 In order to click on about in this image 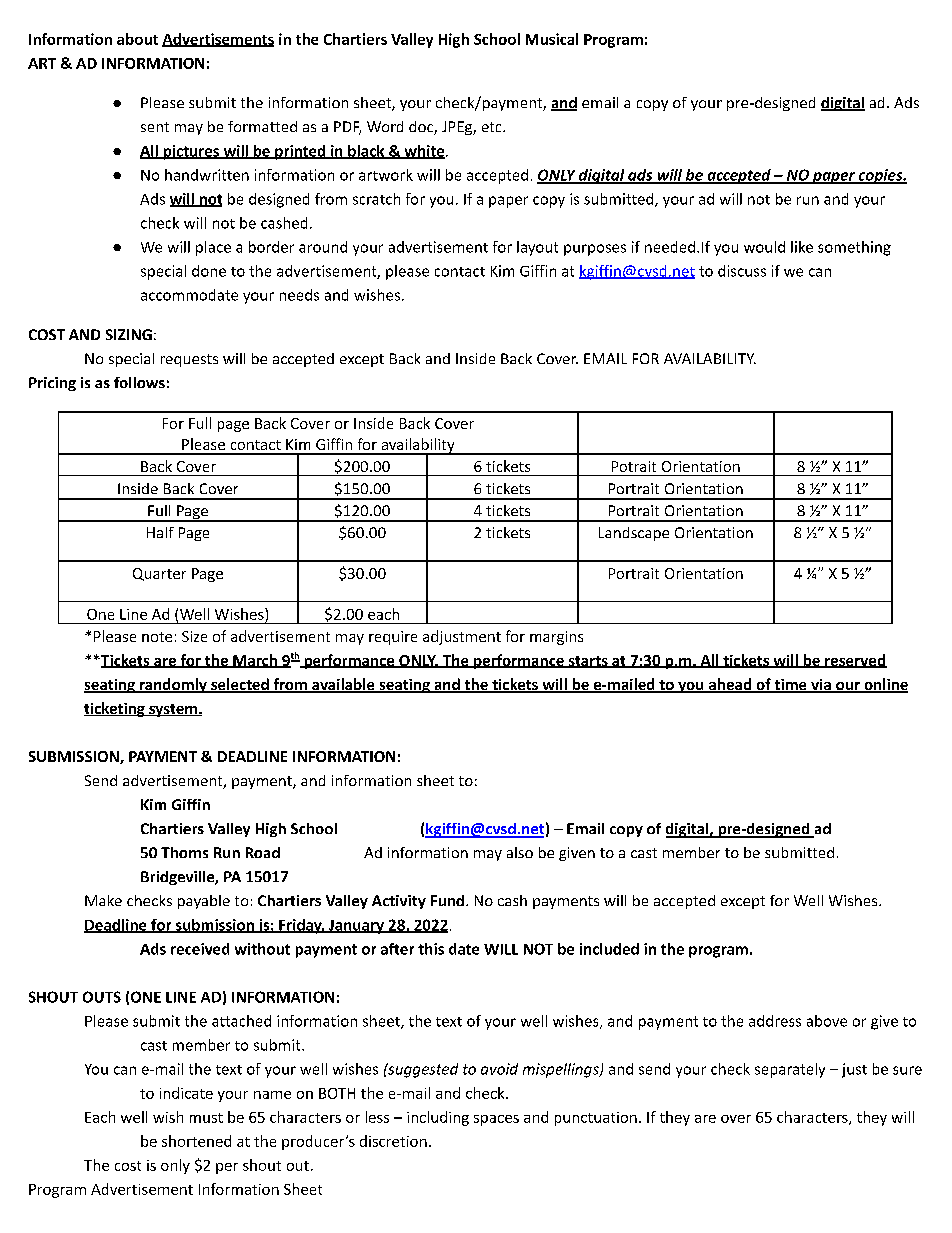, I will do `click(137, 39)`.
